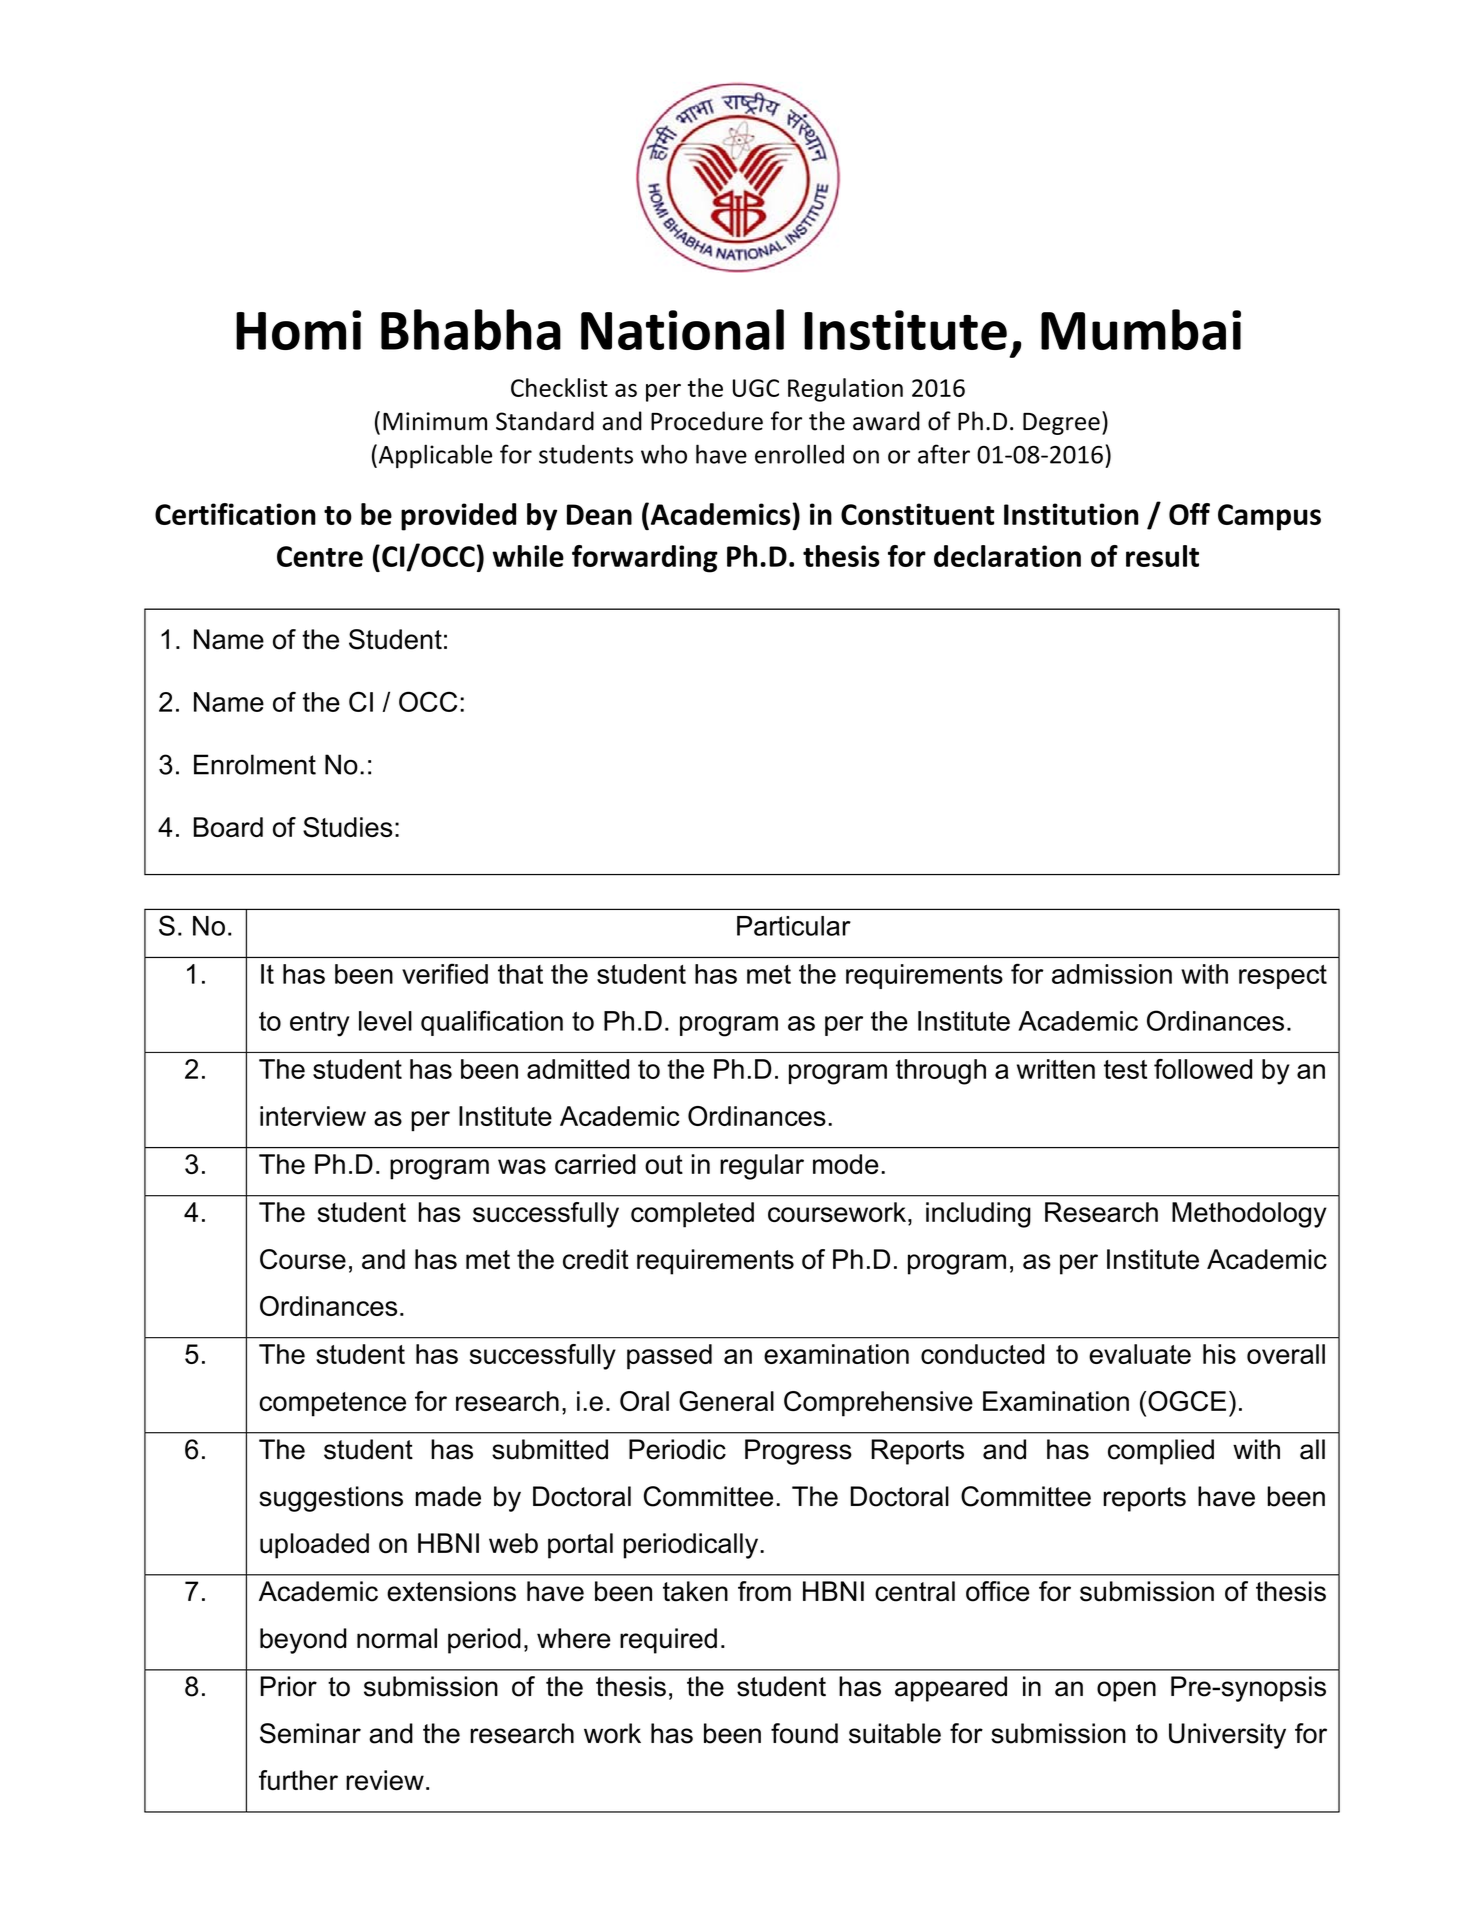  What do you see at coordinates (756, 388) in the document?
I see `UGC` at bounding box center [756, 388].
